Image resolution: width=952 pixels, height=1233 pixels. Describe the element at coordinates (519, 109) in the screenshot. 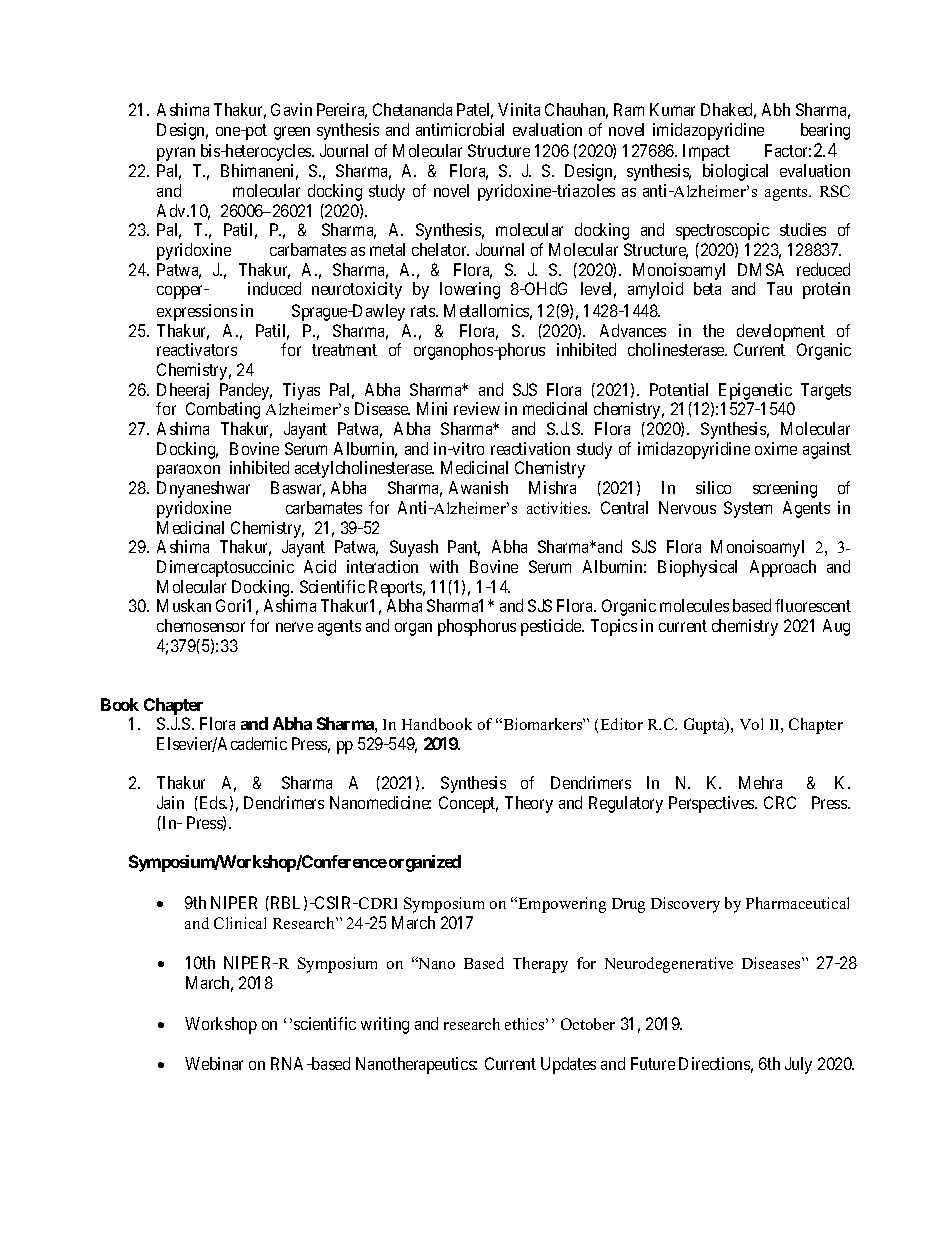

I see `Vinita` at that location.
